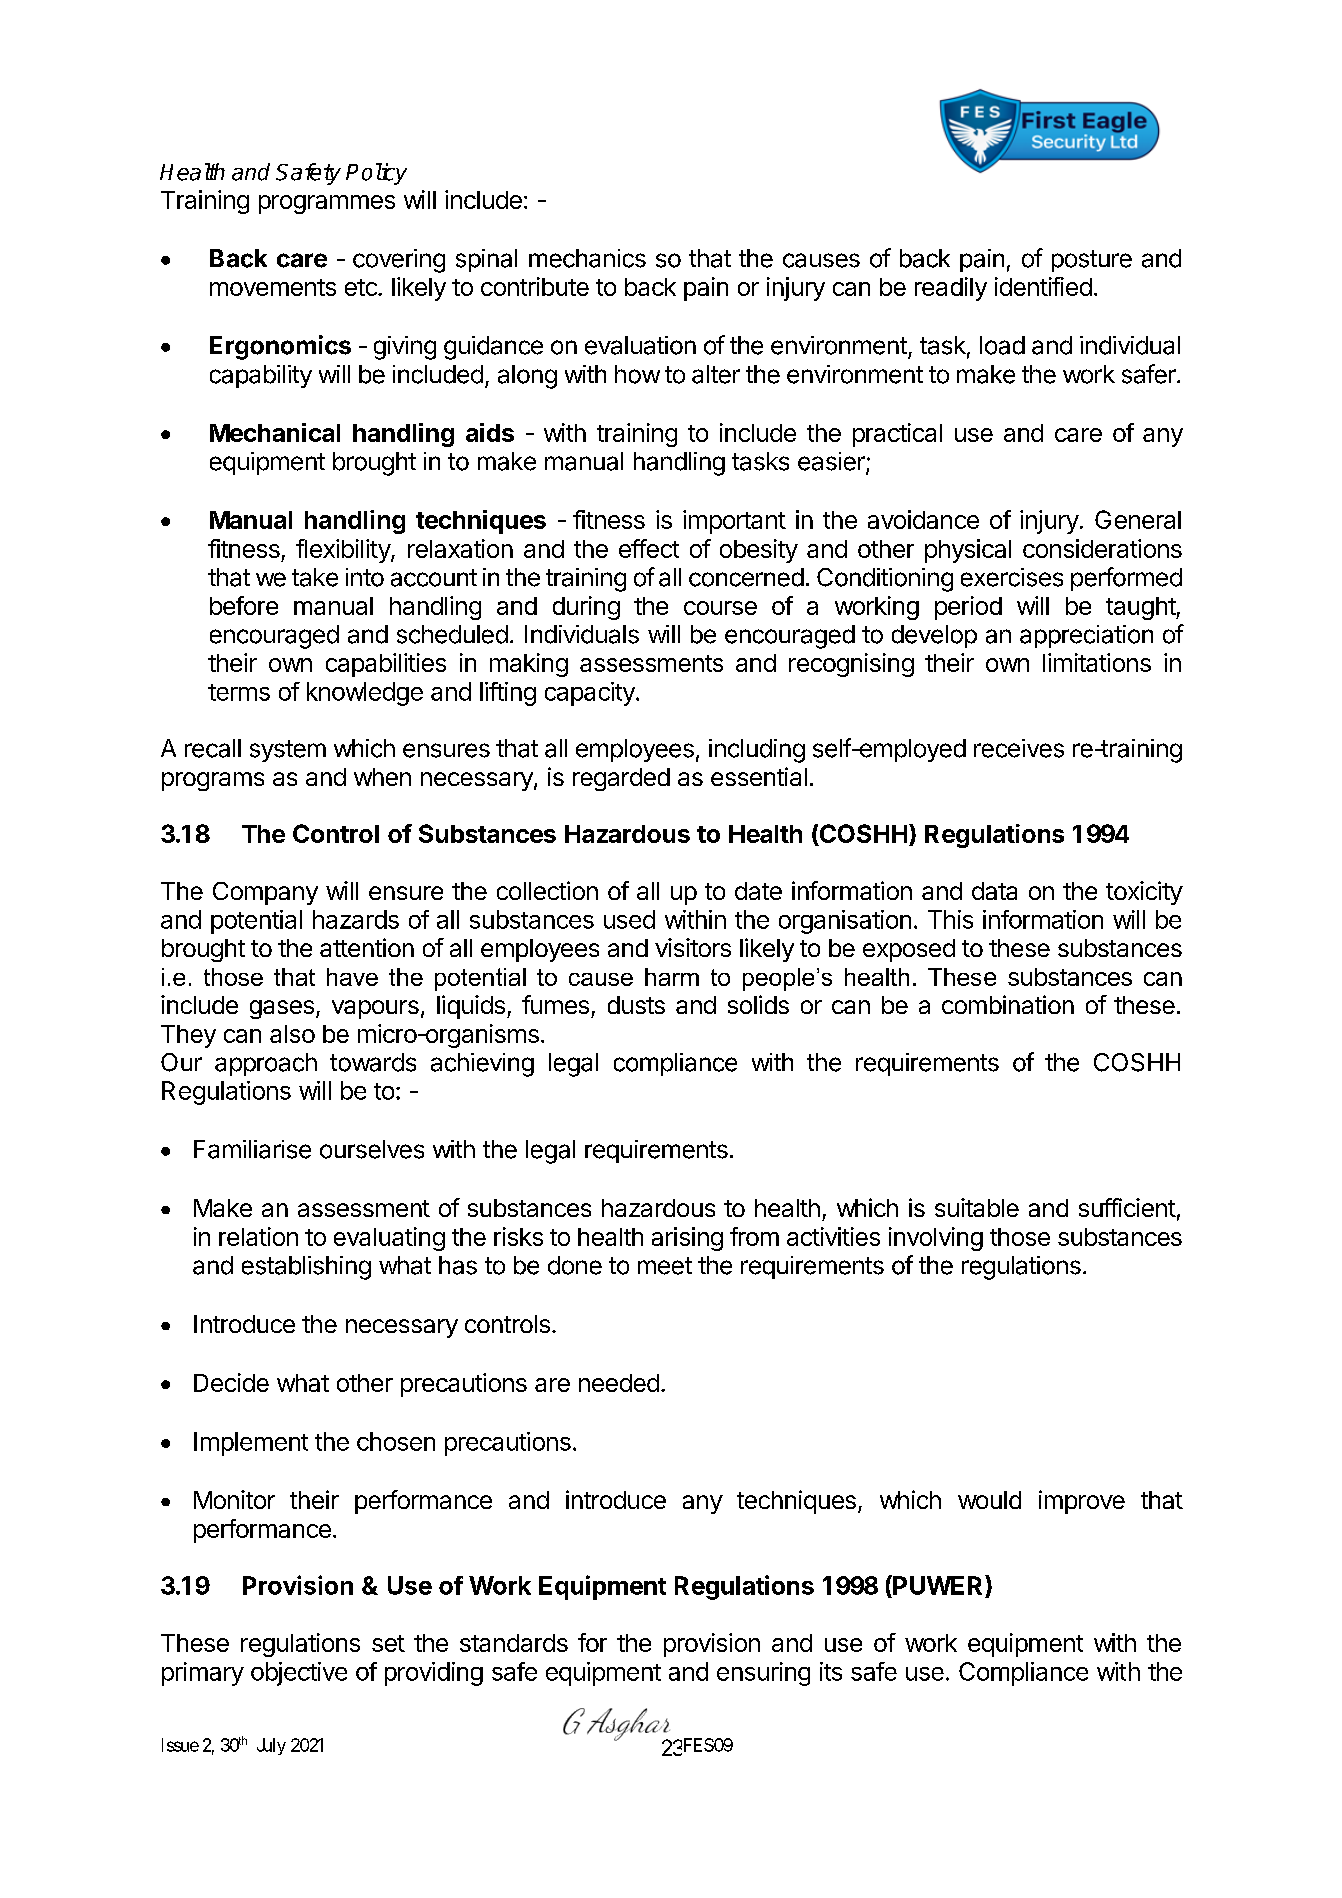 This screenshot has width=1342, height=1898. What do you see at coordinates (1008, 1004) in the screenshot?
I see `combination` at bounding box center [1008, 1004].
